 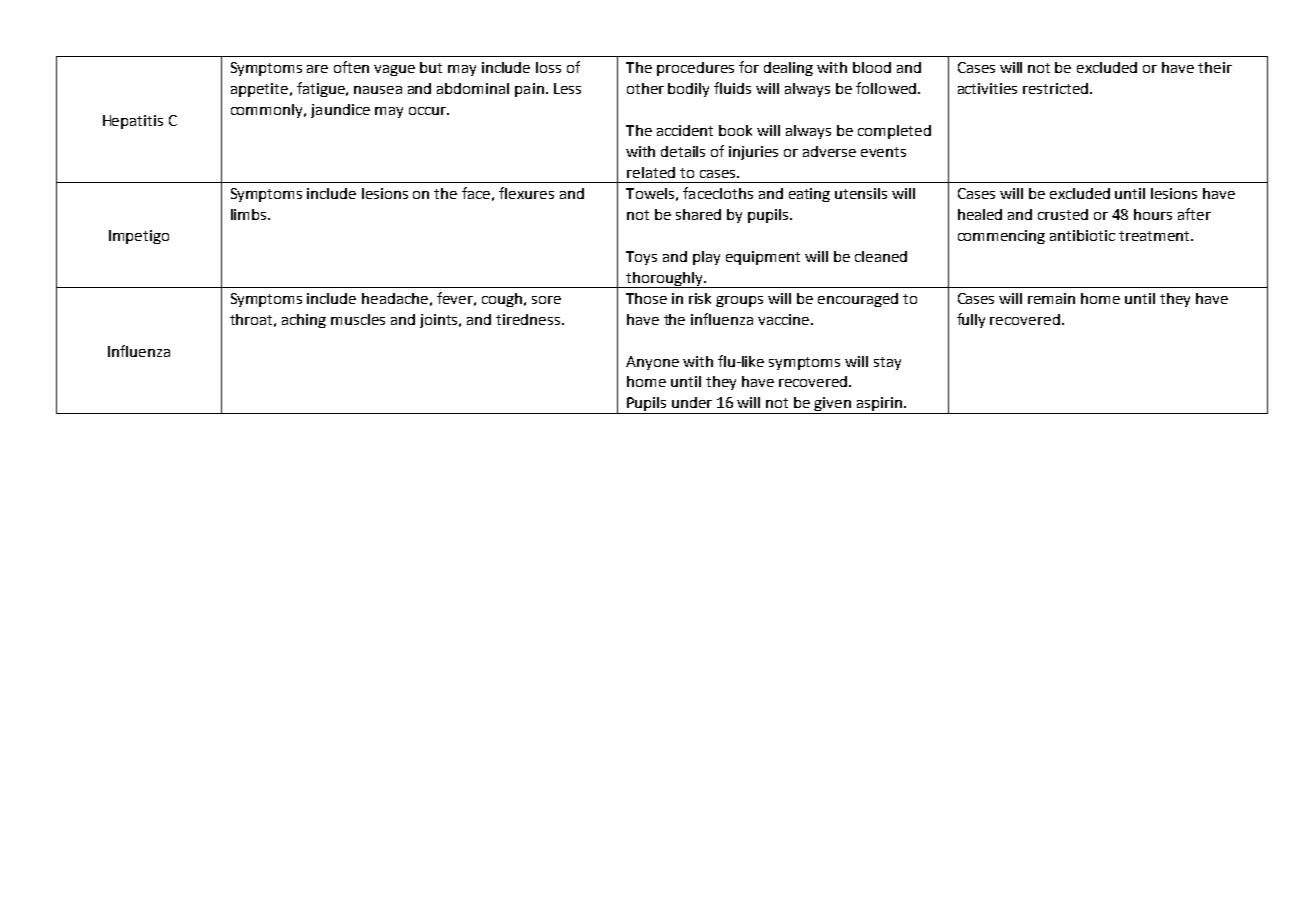 I want to click on Hepatitis, so click(x=133, y=122).
